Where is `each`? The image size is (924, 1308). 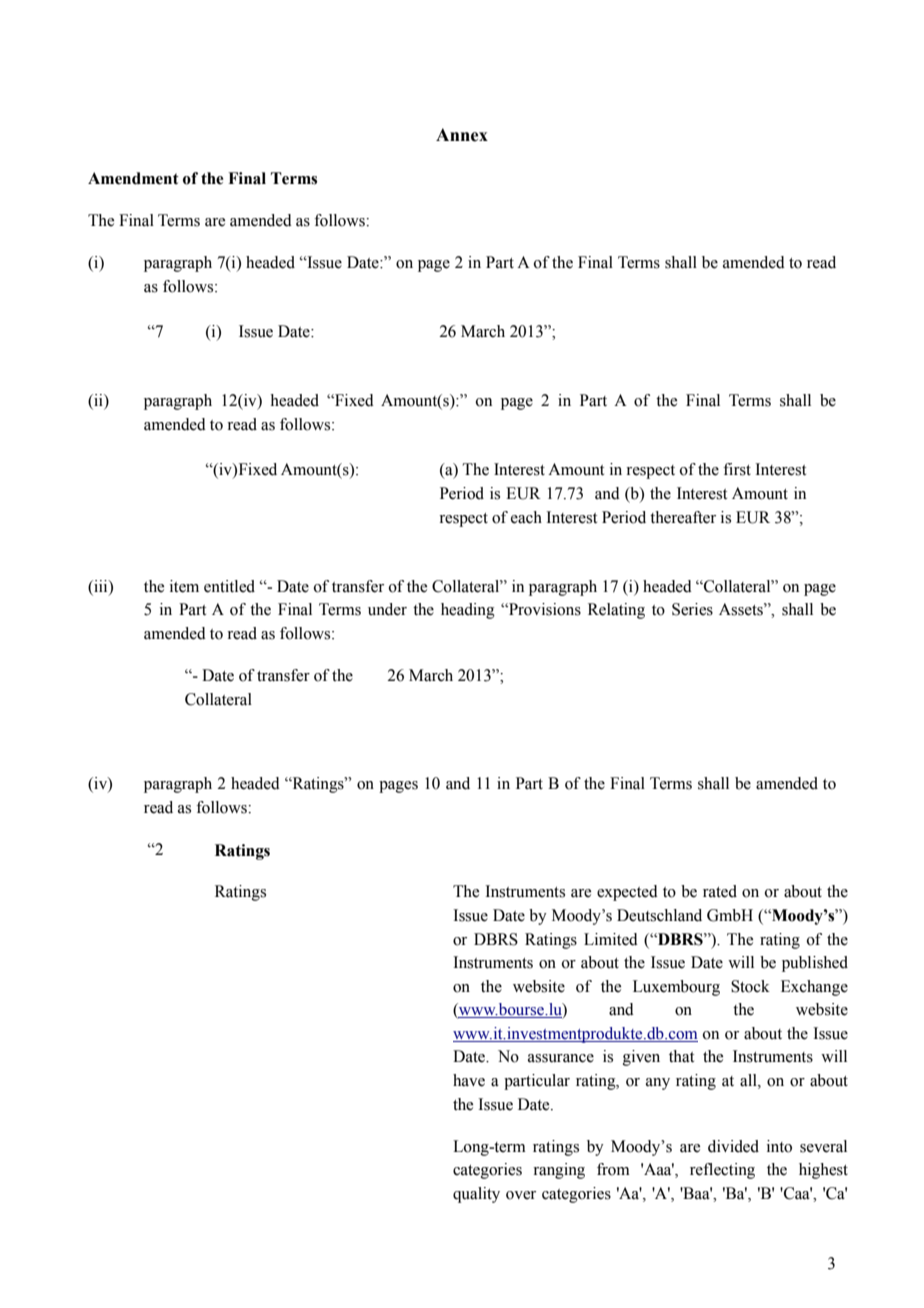 each is located at coordinates (526, 517).
